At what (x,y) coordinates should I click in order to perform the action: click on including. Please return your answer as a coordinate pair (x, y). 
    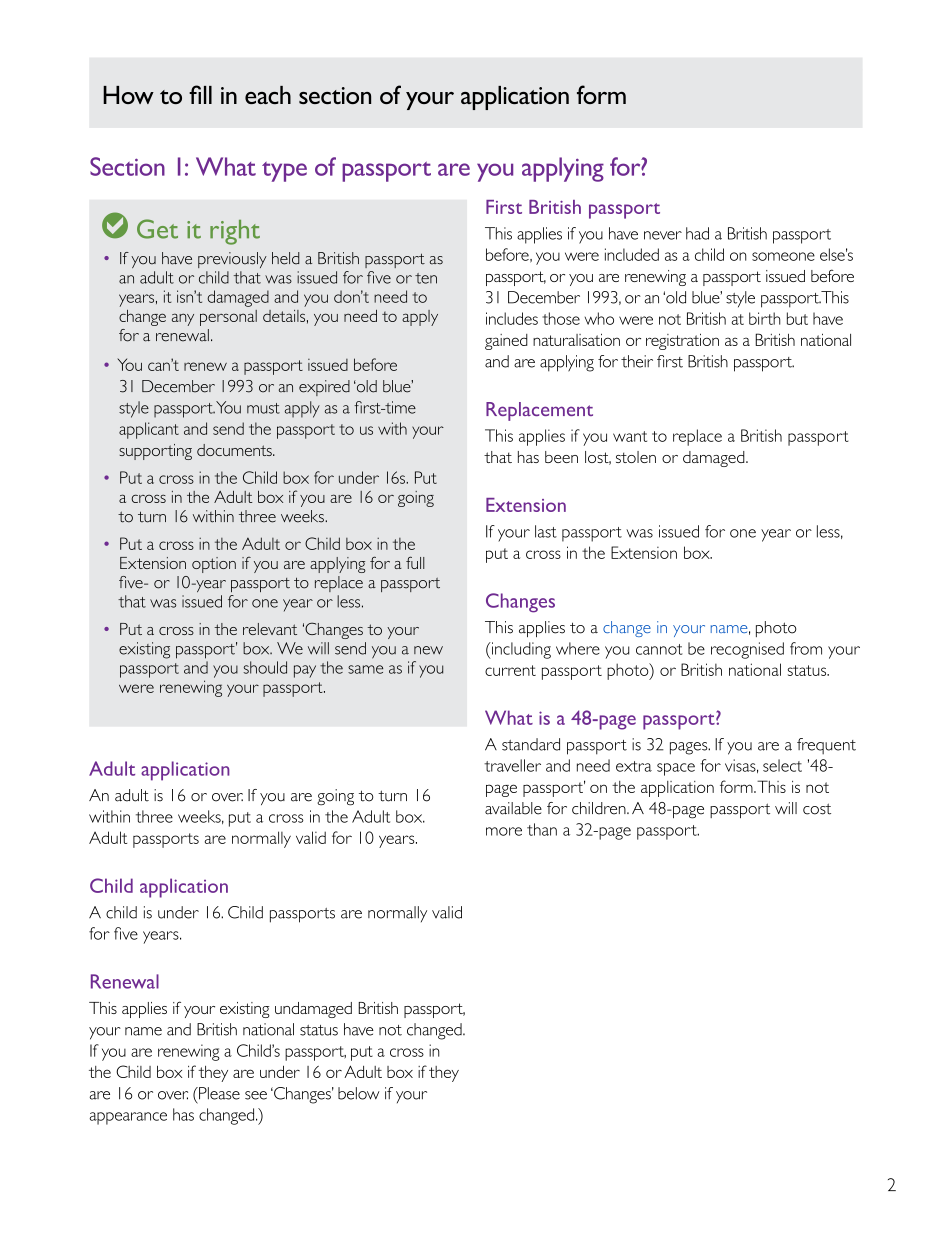
    Looking at the image, I should click on (520, 650).
